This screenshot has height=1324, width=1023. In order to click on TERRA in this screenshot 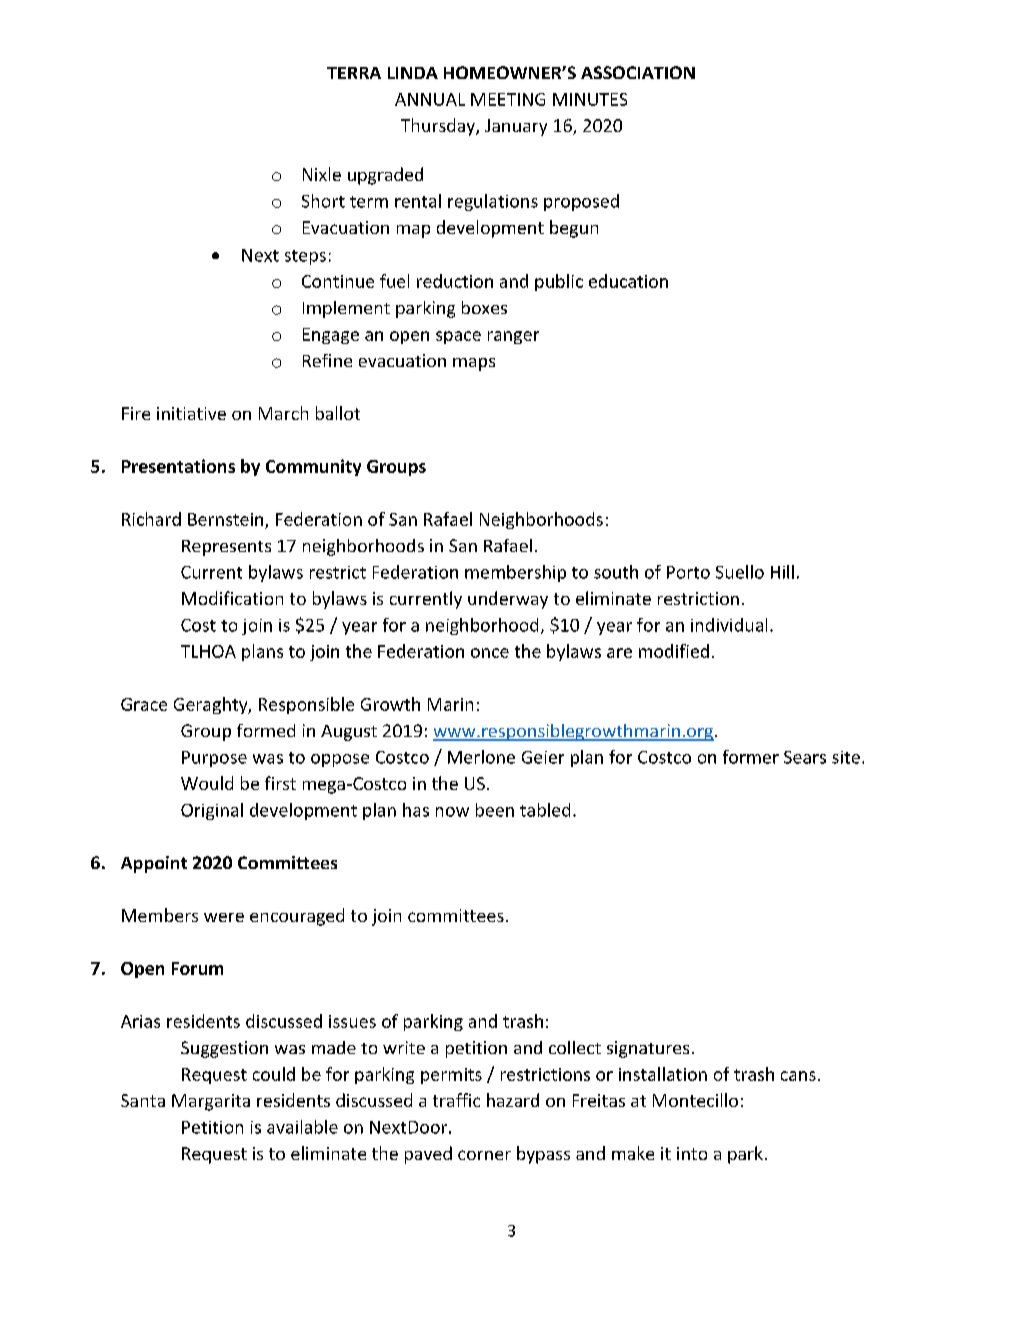, I will do `click(354, 73)`.
